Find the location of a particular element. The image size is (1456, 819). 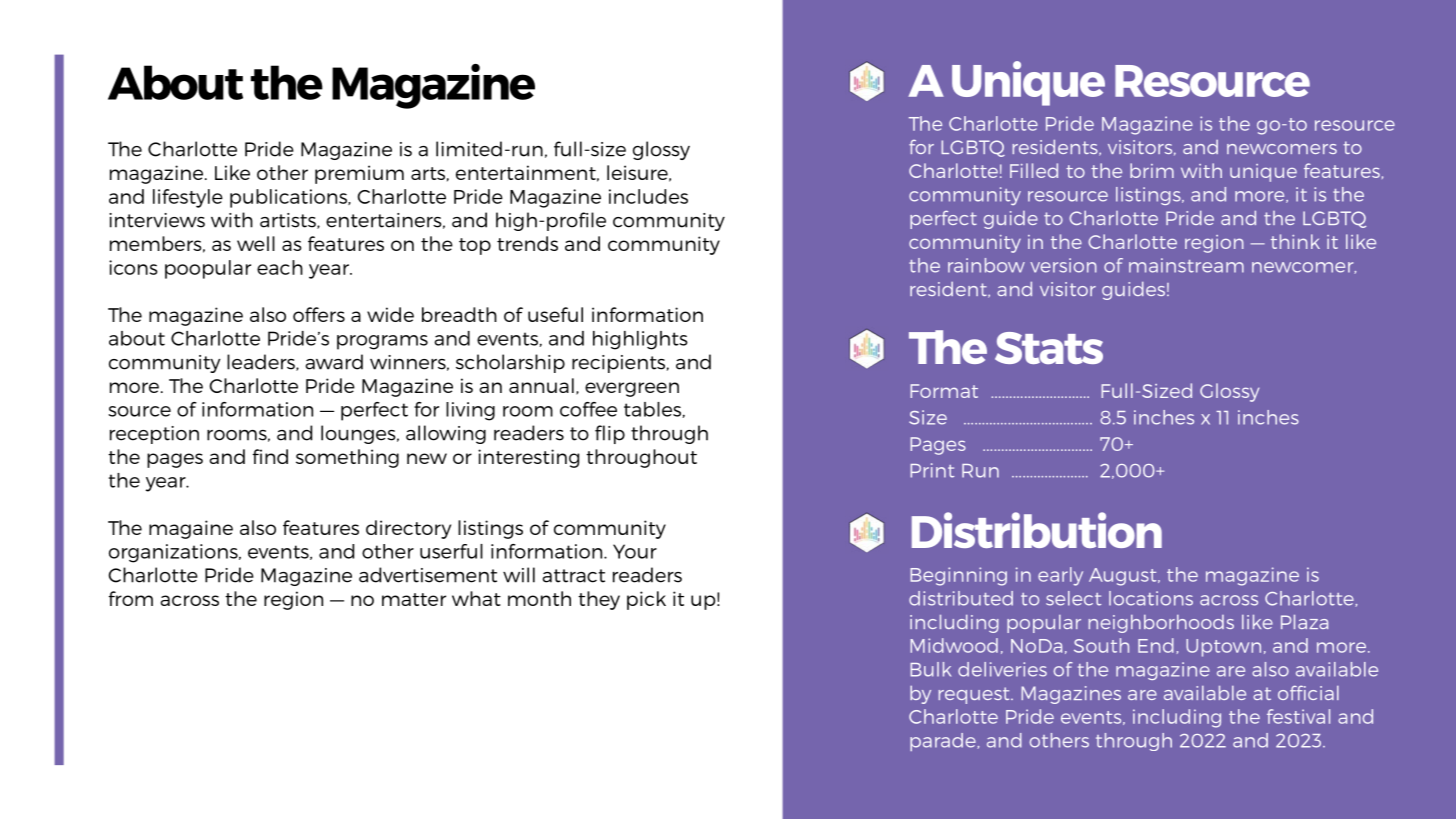

brim is located at coordinates (1152, 170).
